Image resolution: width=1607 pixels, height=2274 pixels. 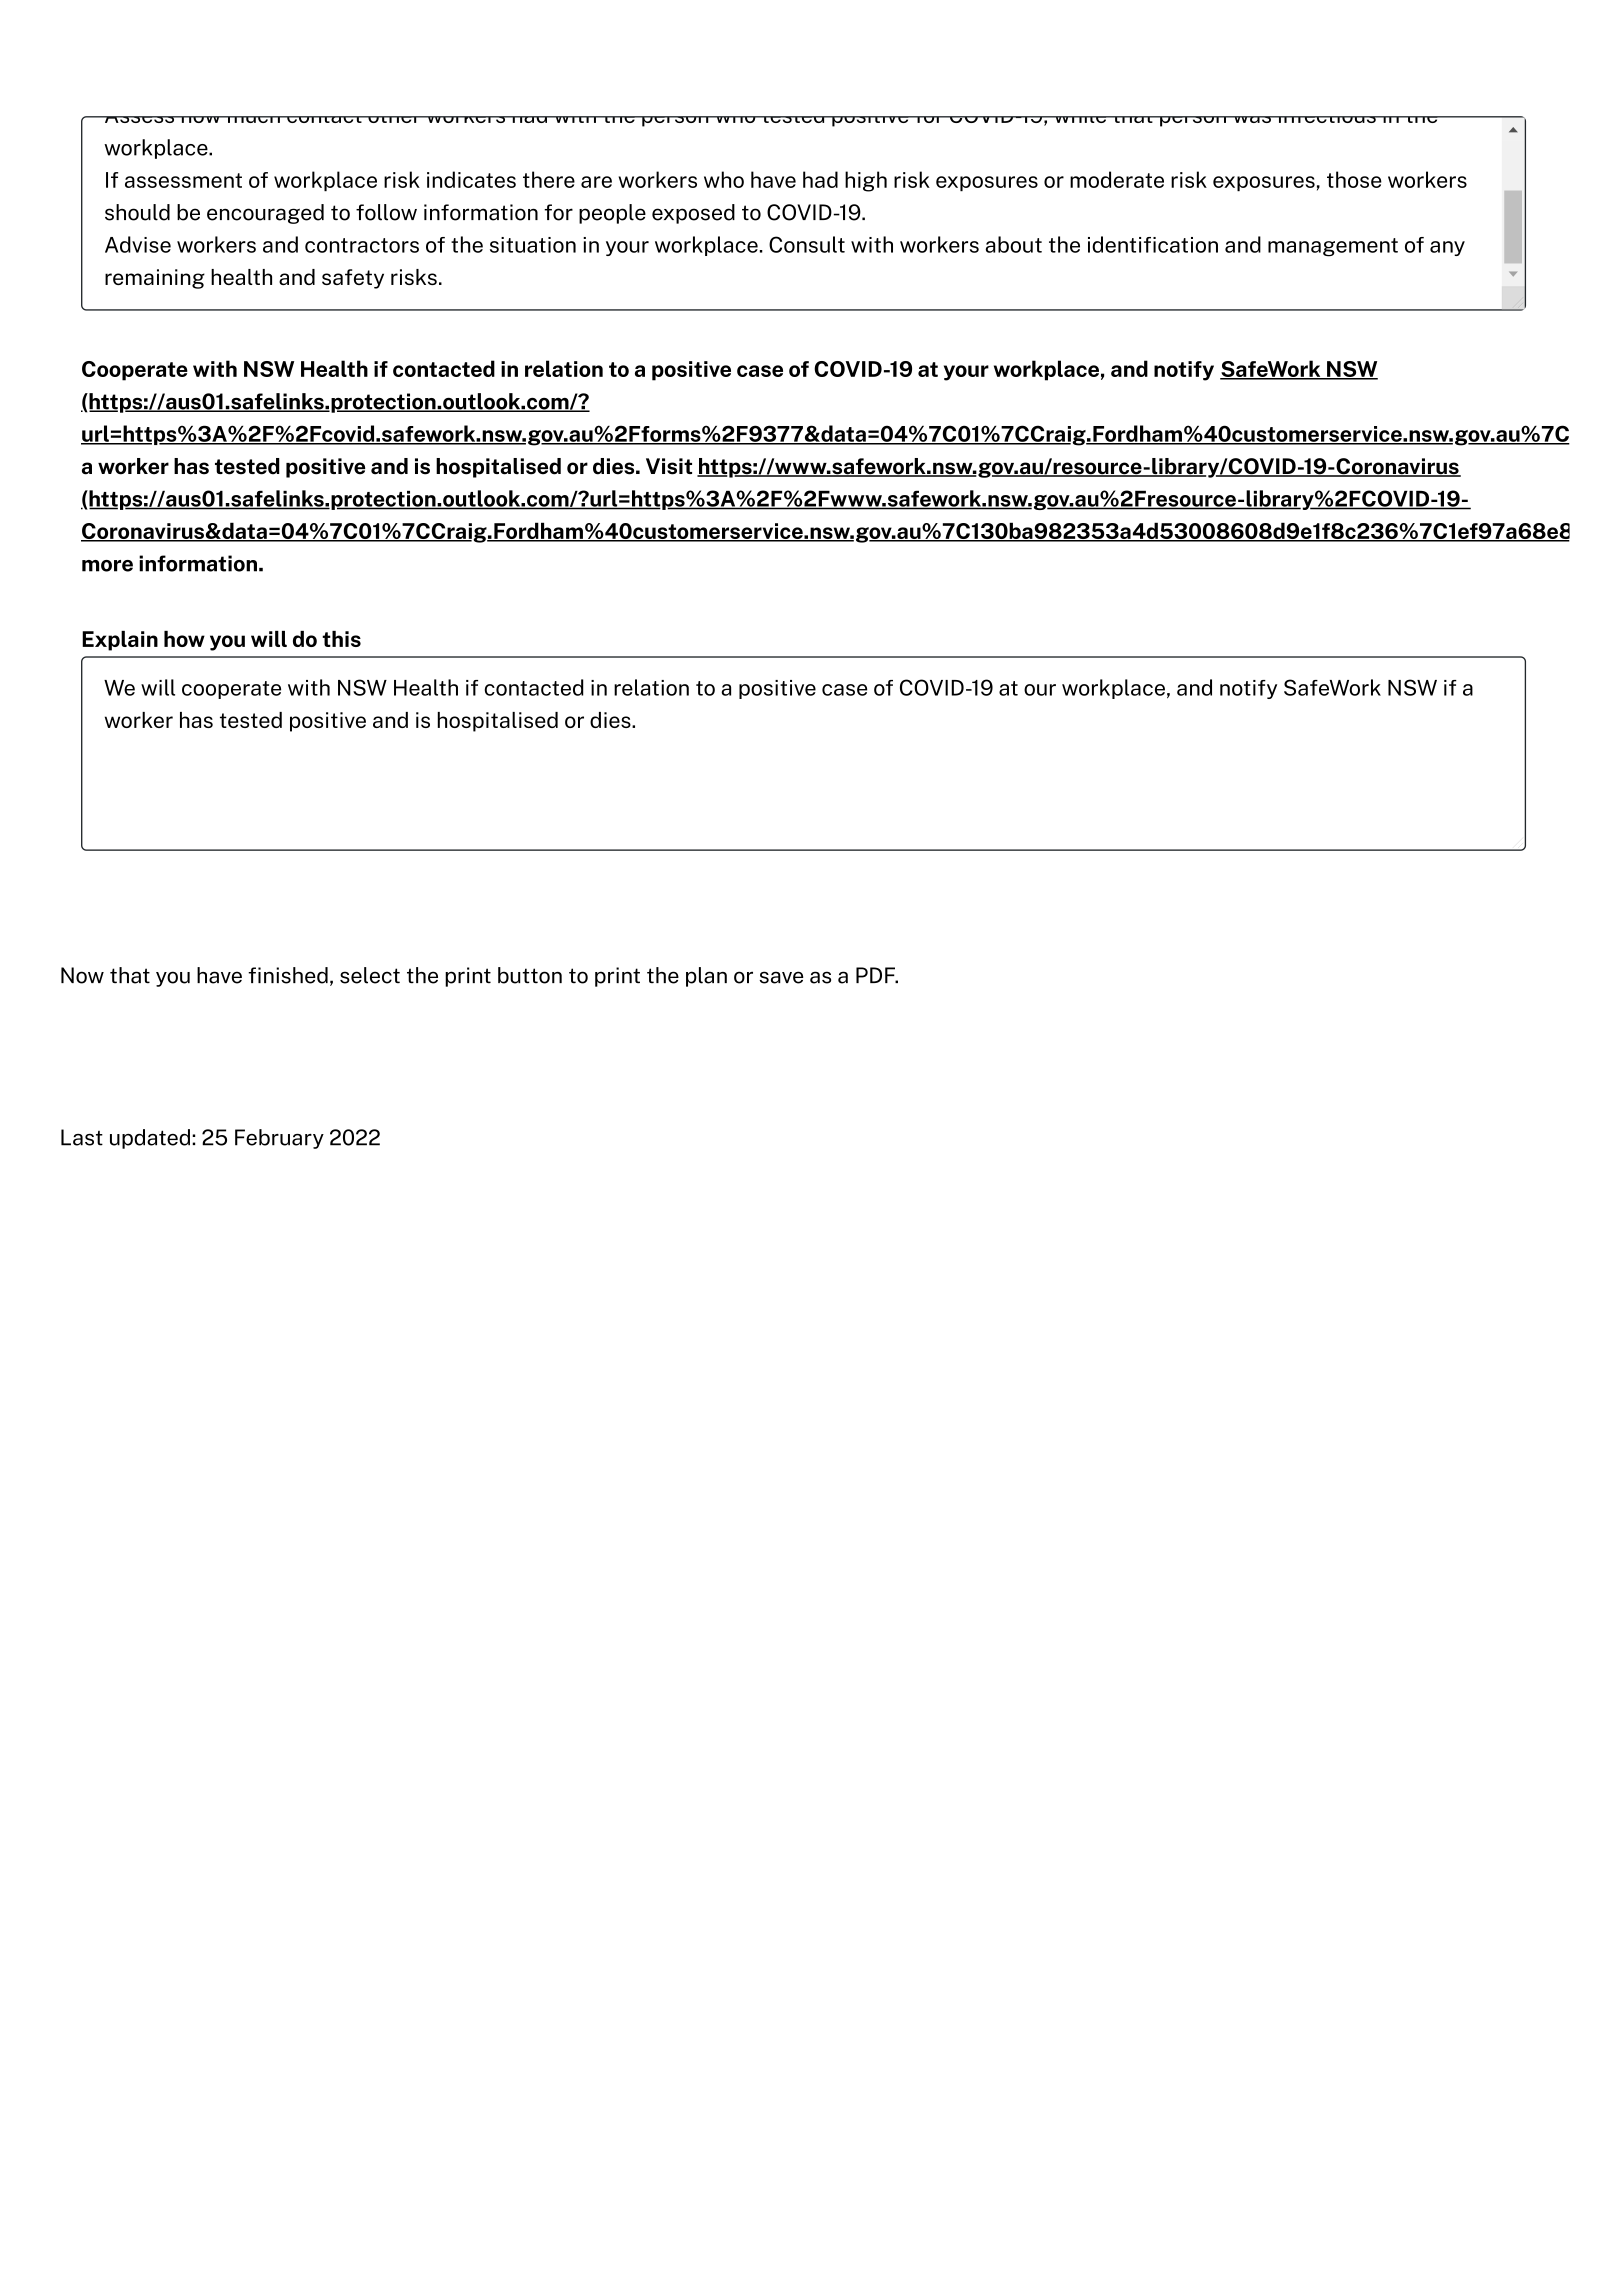 I want to click on was, so click(x=1252, y=119).
